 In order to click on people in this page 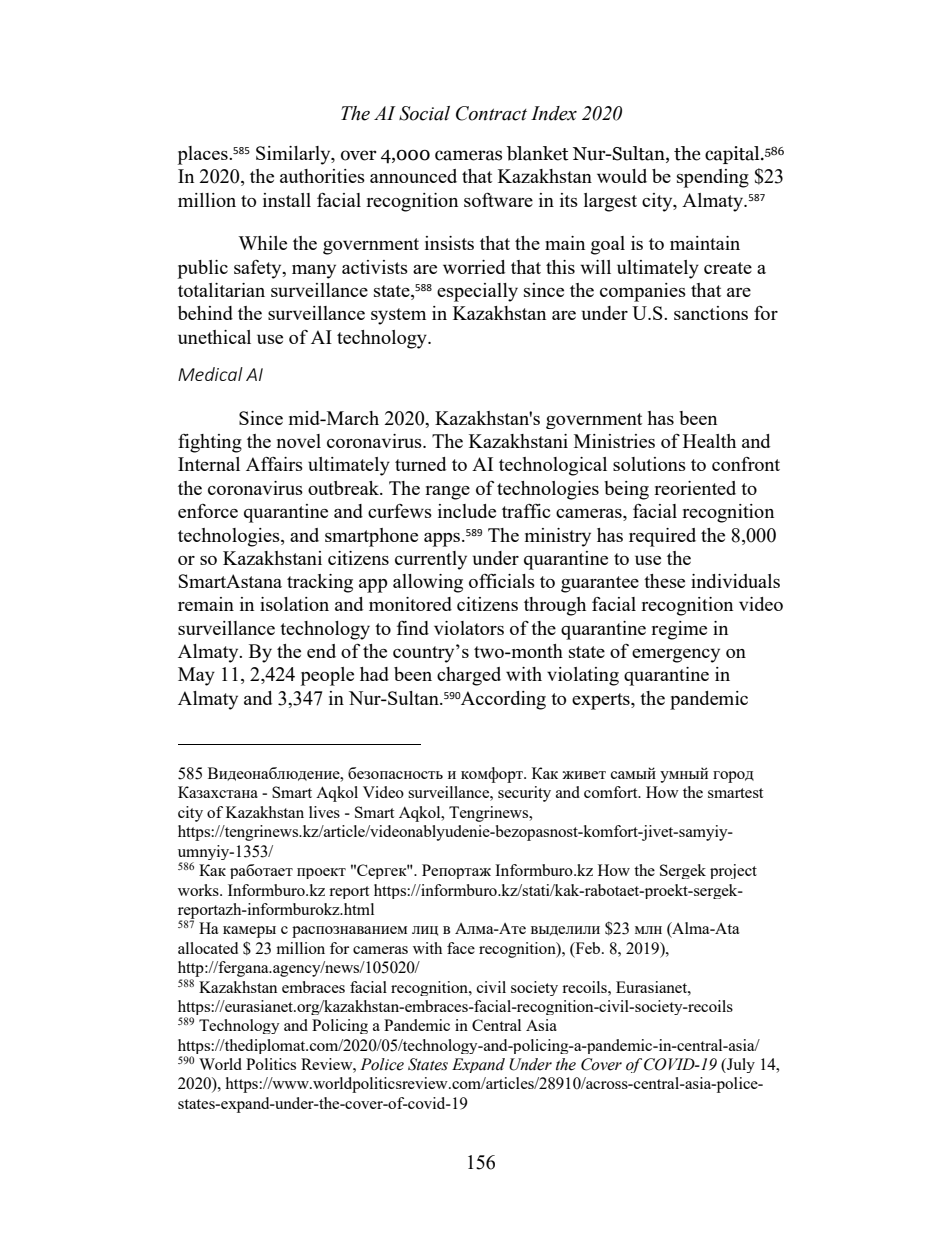, I will do `click(327, 676)`.
